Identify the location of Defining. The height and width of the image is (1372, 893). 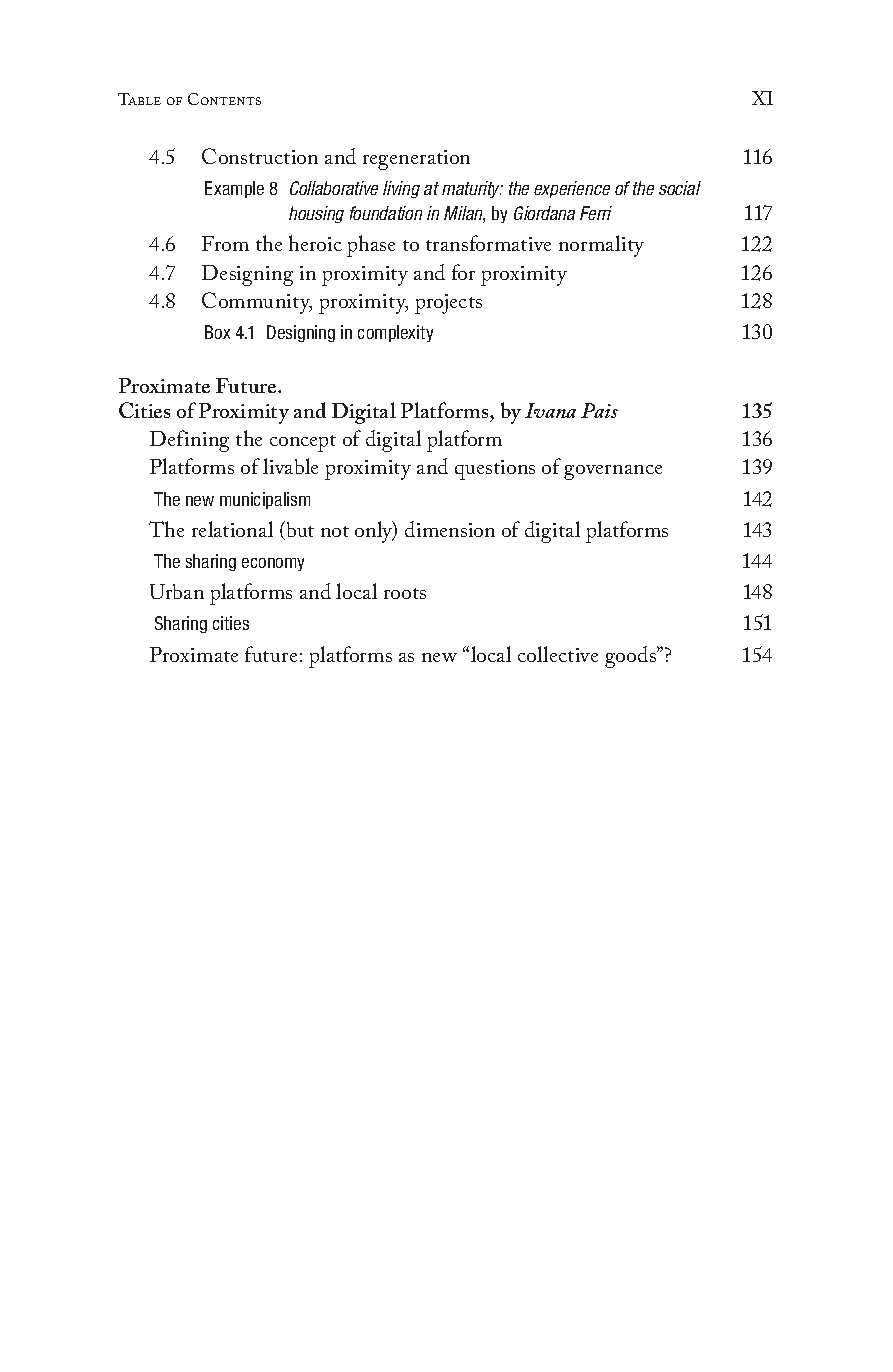
(189, 441).
